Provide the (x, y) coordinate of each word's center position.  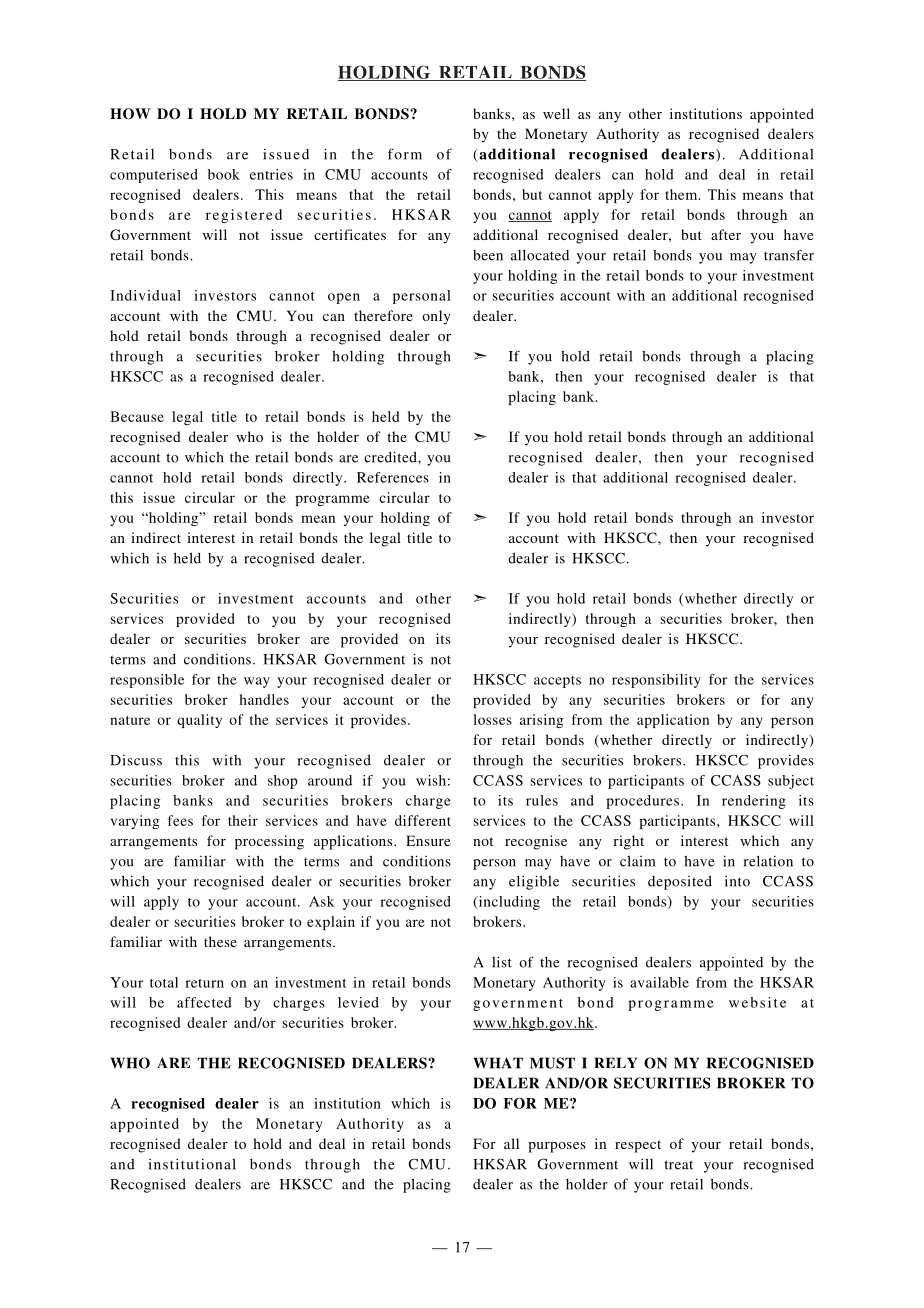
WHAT (498, 1063)
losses (492, 719)
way (257, 682)
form (405, 154)
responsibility (656, 681)
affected (204, 1002)
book (224, 174)
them (682, 194)
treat (678, 1165)
